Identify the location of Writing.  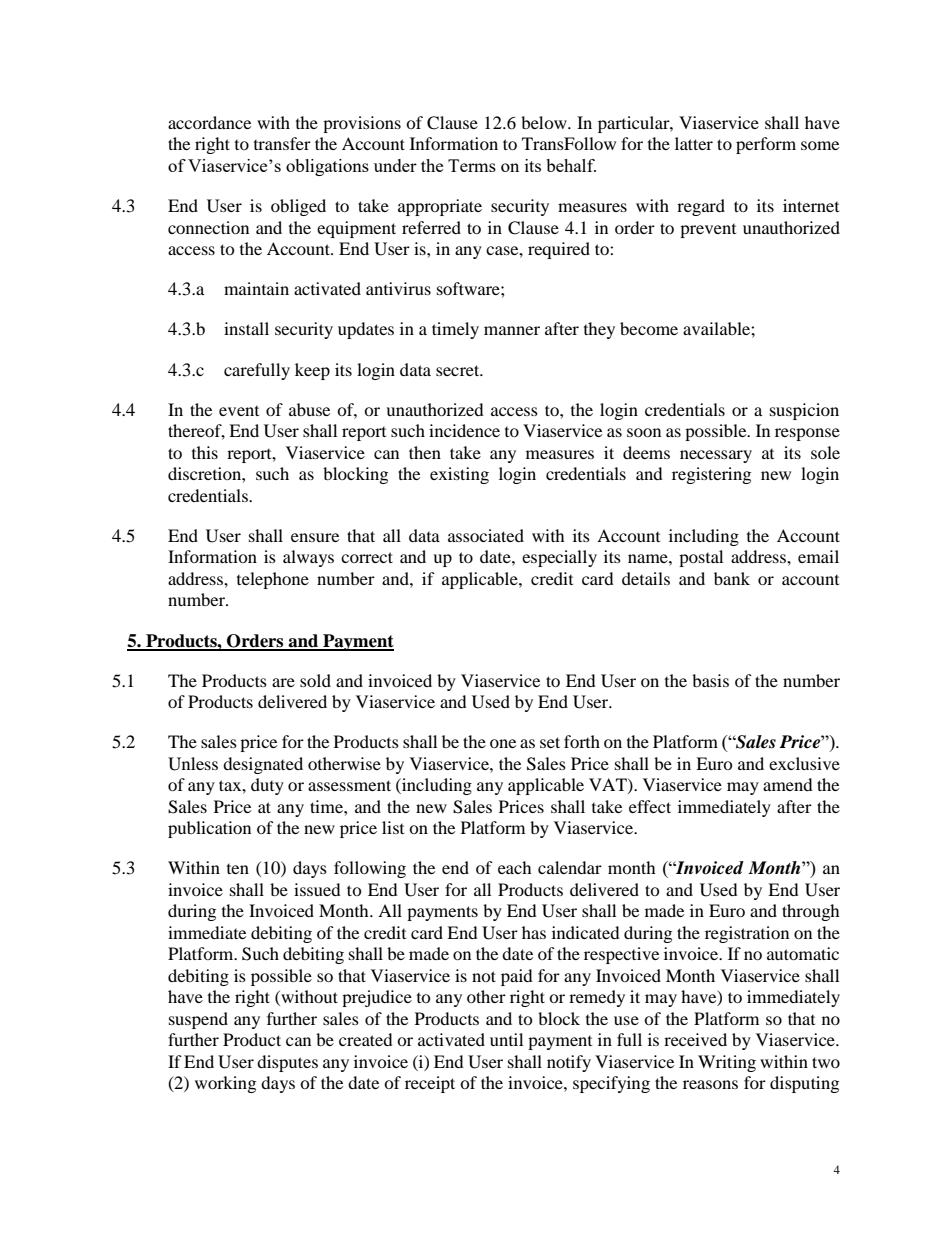
(727, 1063).
